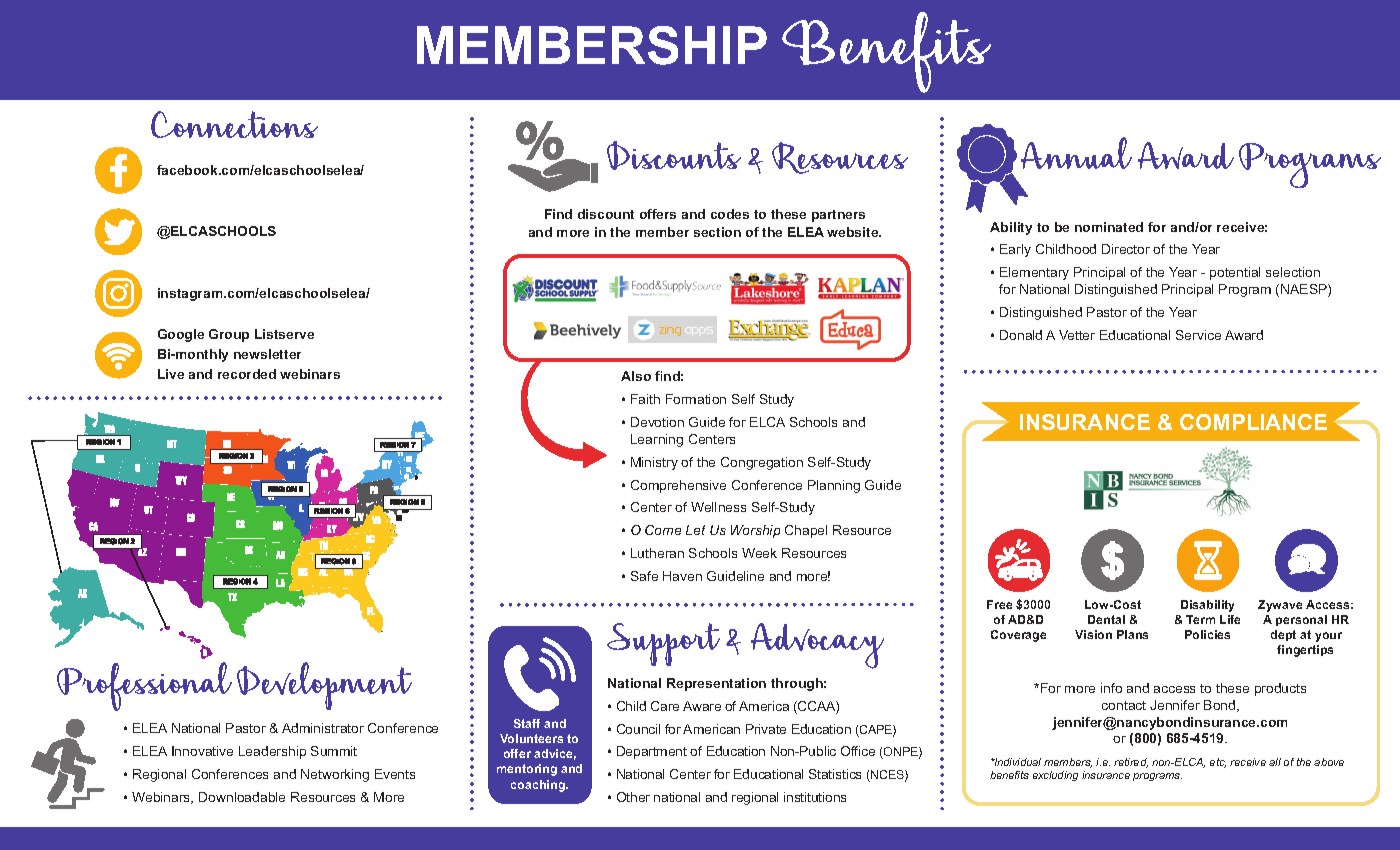 The height and width of the screenshot is (850, 1400). Describe the element at coordinates (759, 553) in the screenshot. I see `Week` at that location.
